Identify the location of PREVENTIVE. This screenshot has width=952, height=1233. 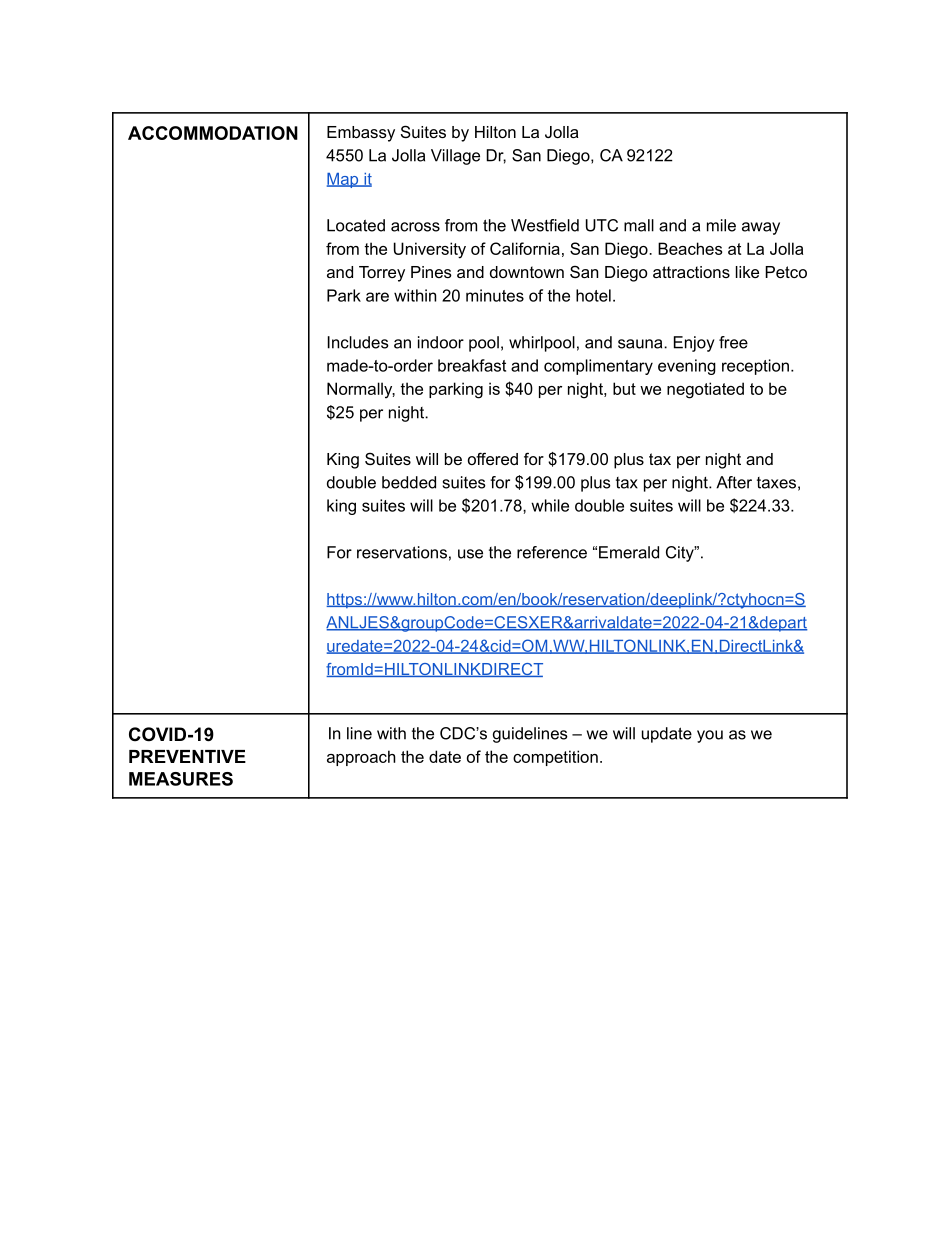
(187, 756).
